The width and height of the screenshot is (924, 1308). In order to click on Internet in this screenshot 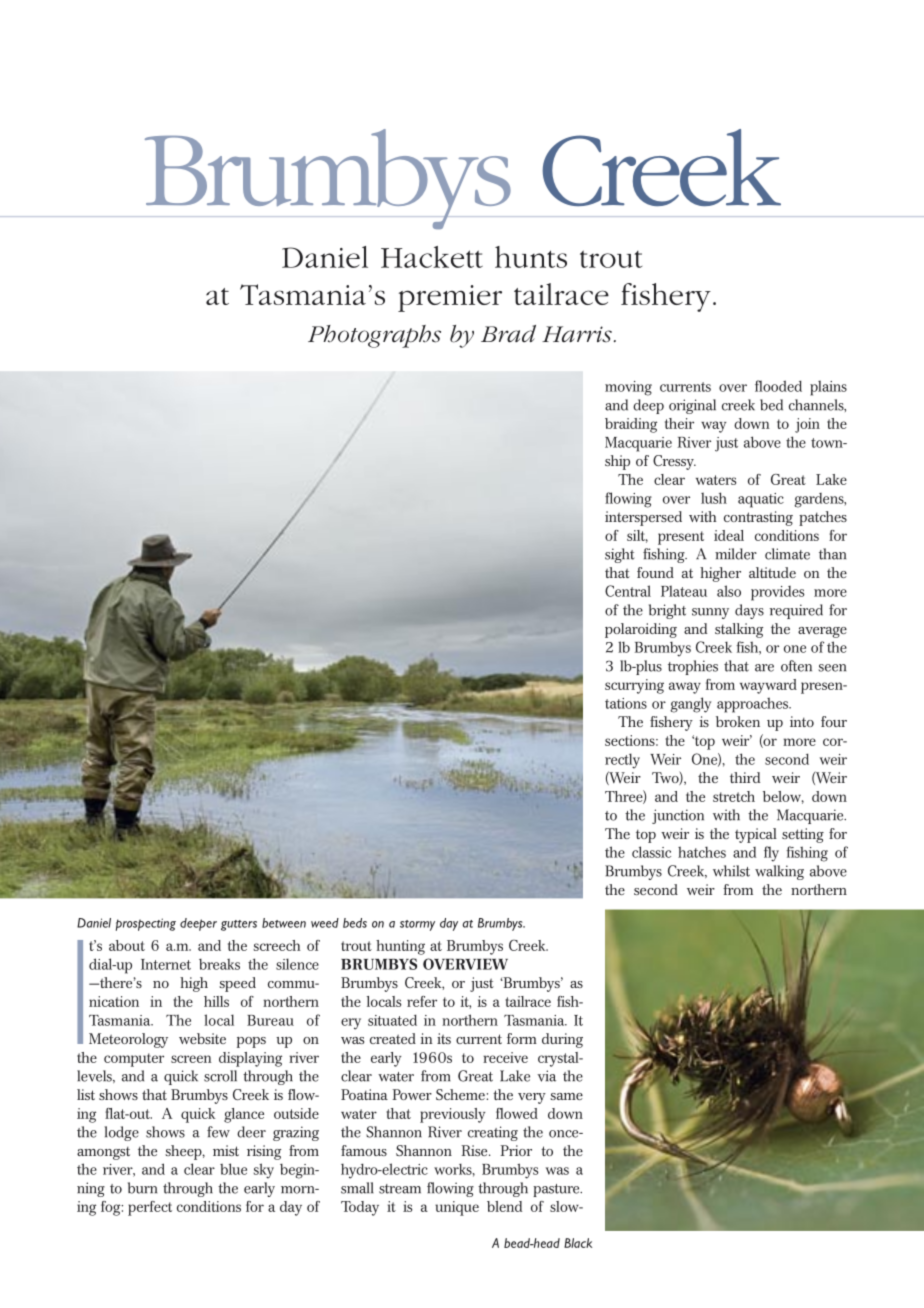, I will do `click(166, 964)`.
